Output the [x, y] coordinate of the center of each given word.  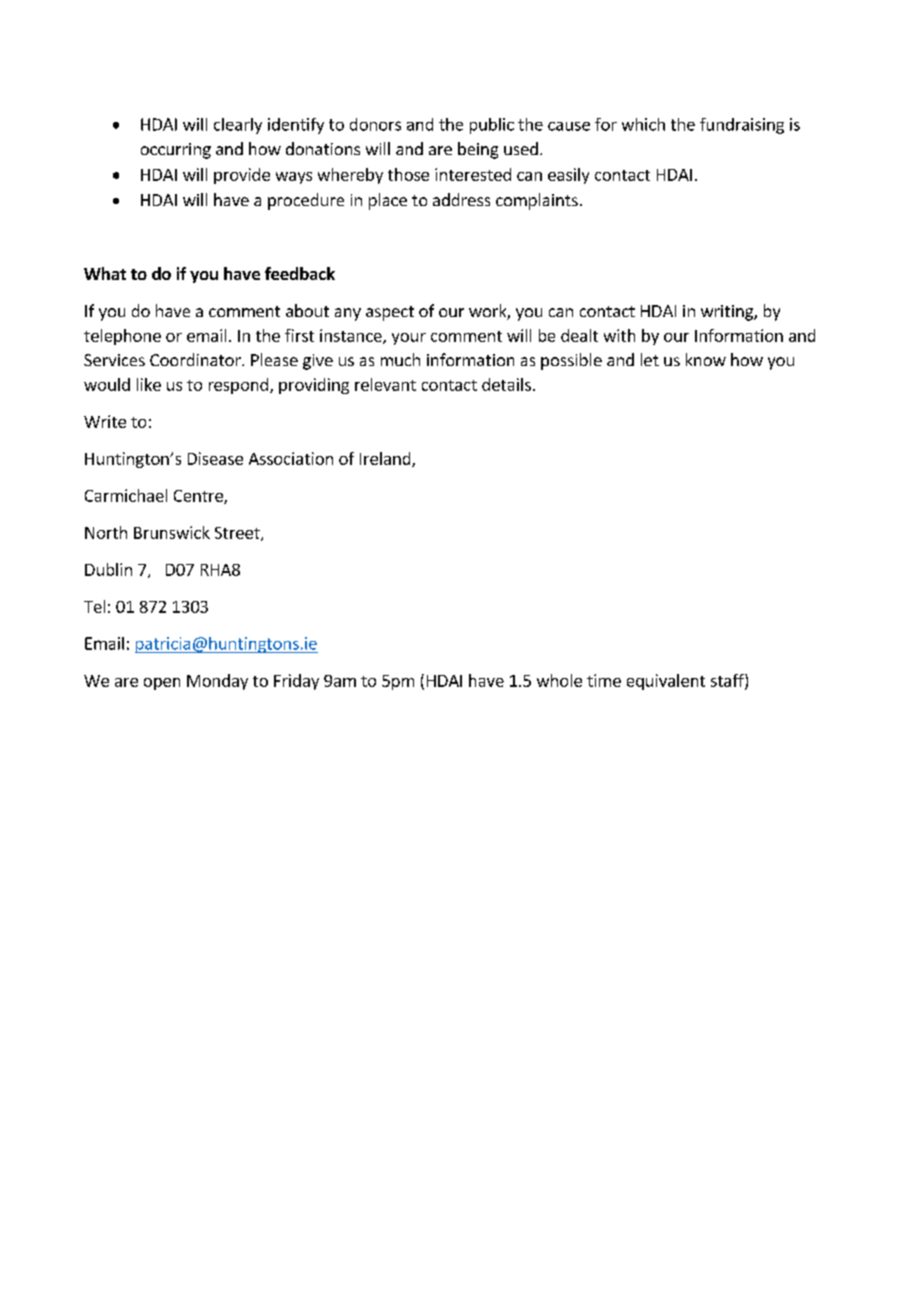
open [162, 684]
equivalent [666, 682]
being [478, 150]
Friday [296, 682]
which [643, 124]
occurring [176, 151]
